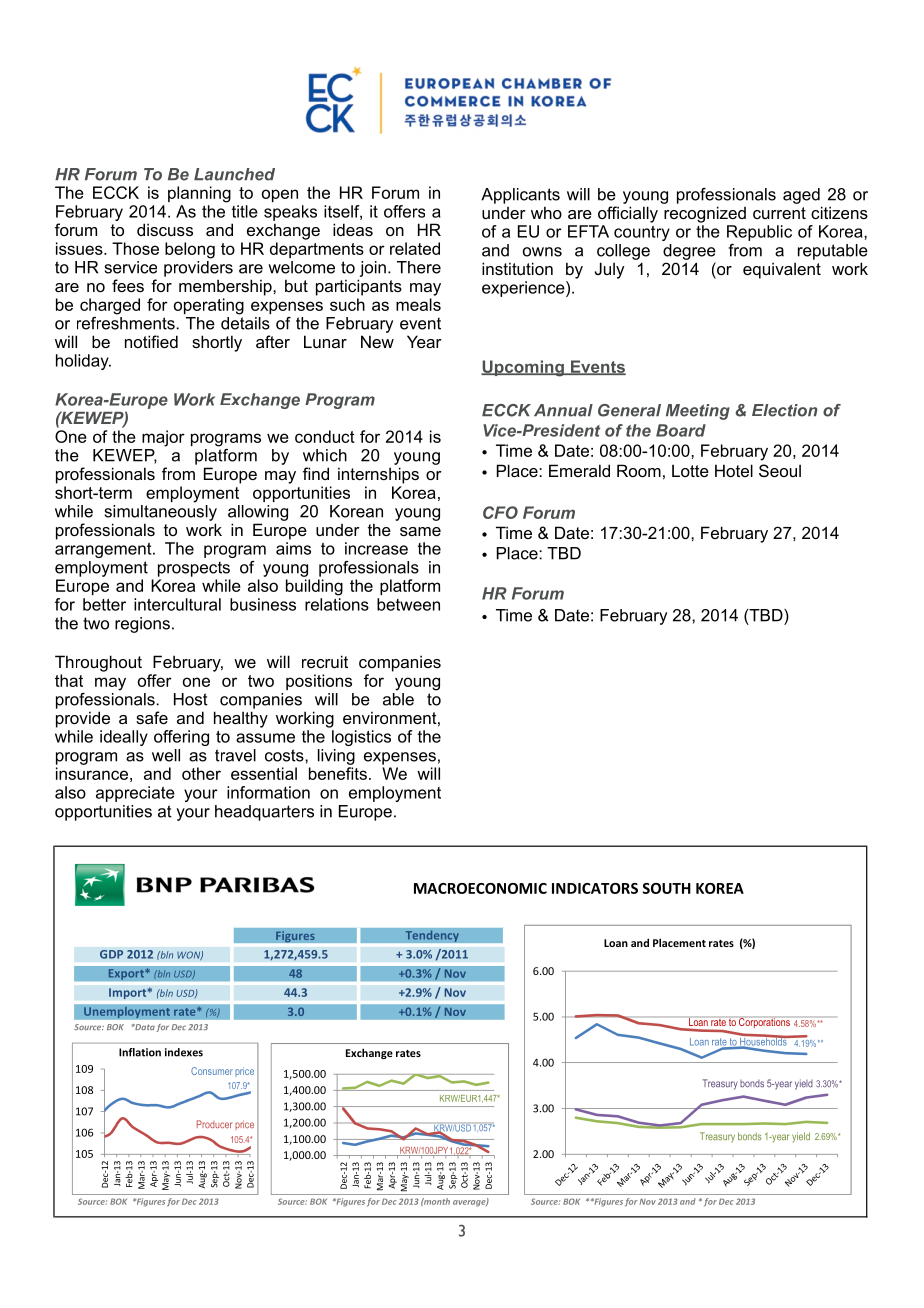 This screenshot has width=924, height=1308. What do you see at coordinates (520, 196) in the screenshot?
I see `Applicants` at bounding box center [520, 196].
